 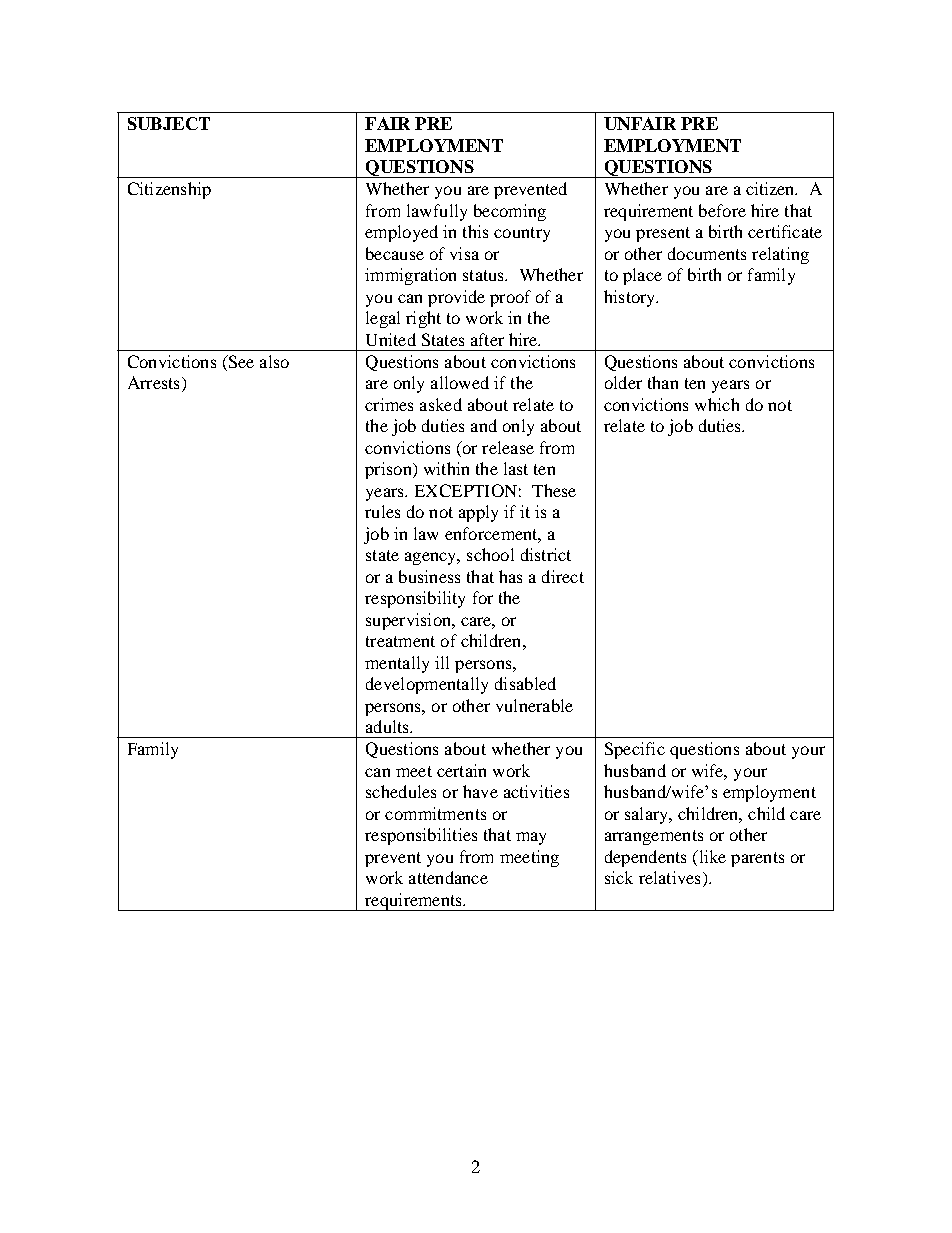 I want to click on supervision, so click(x=409, y=621).
